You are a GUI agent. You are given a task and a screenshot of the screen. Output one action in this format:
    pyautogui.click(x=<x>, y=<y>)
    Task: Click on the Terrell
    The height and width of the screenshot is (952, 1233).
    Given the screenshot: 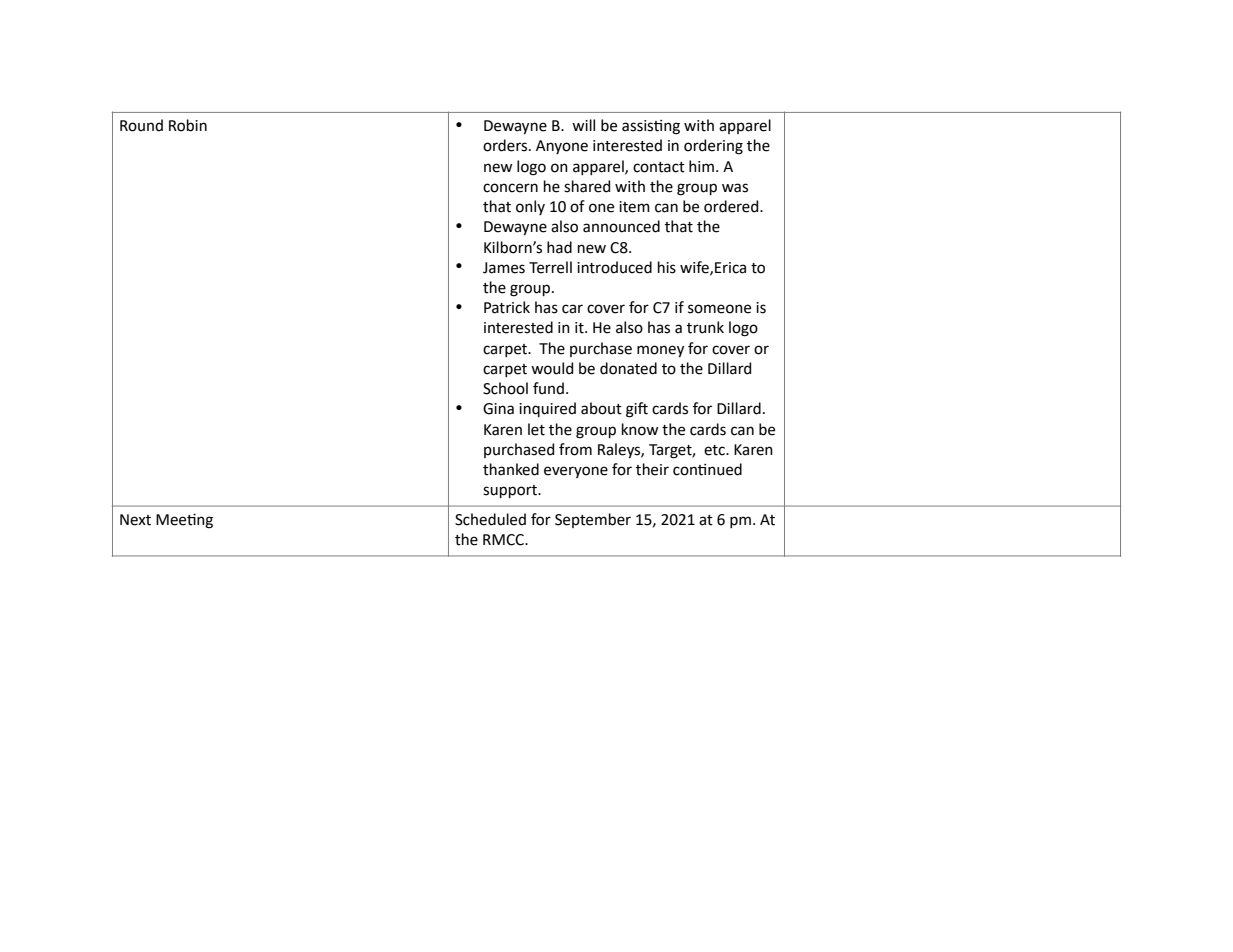 What is the action you would take?
    pyautogui.click(x=550, y=267)
